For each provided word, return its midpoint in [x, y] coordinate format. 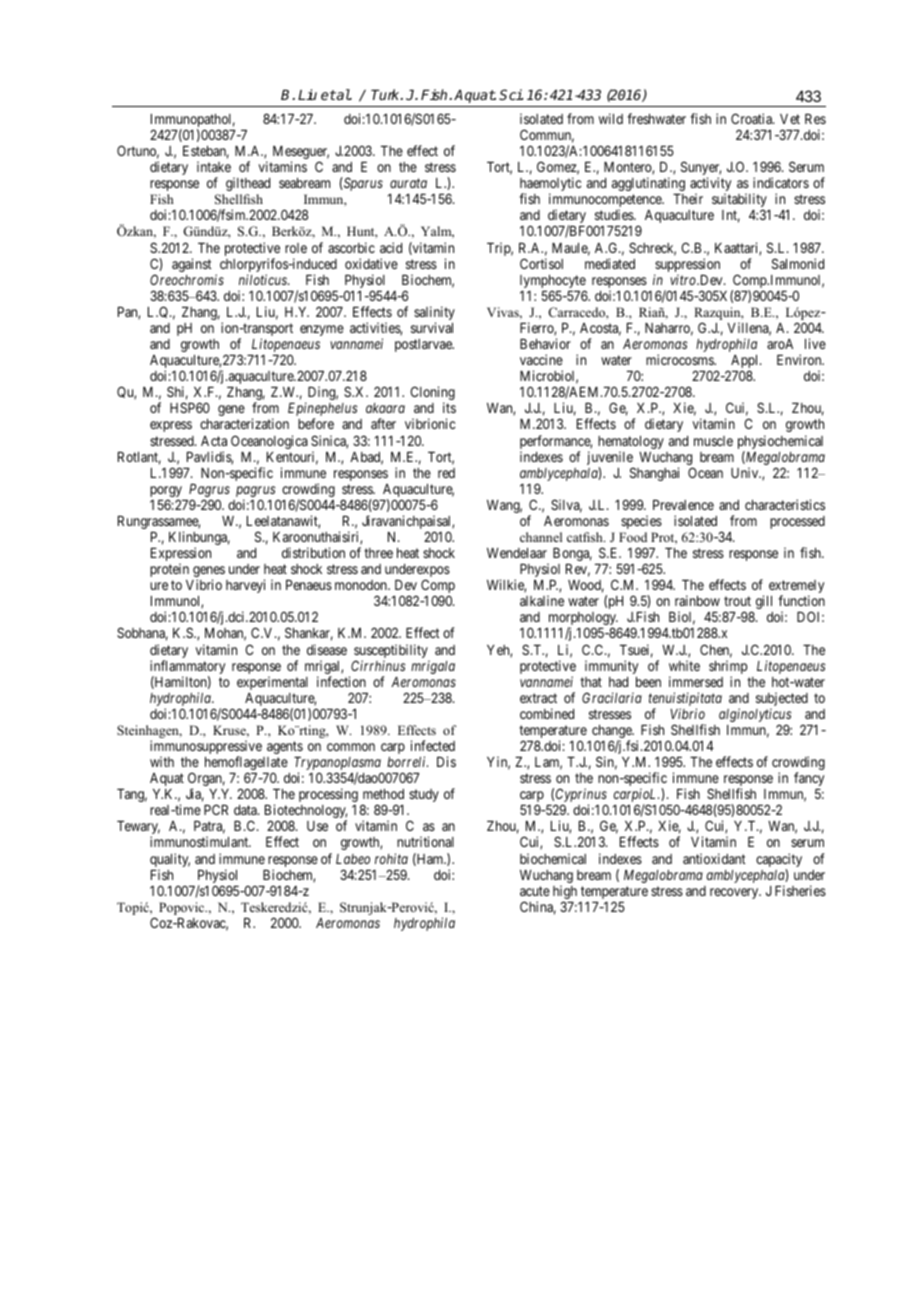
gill [764, 602]
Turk [386, 94]
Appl [746, 363]
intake [214, 166]
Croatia [752, 118]
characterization [244, 423]
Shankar [309, 634]
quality [170, 861]
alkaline [542, 600]
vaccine [541, 359]
